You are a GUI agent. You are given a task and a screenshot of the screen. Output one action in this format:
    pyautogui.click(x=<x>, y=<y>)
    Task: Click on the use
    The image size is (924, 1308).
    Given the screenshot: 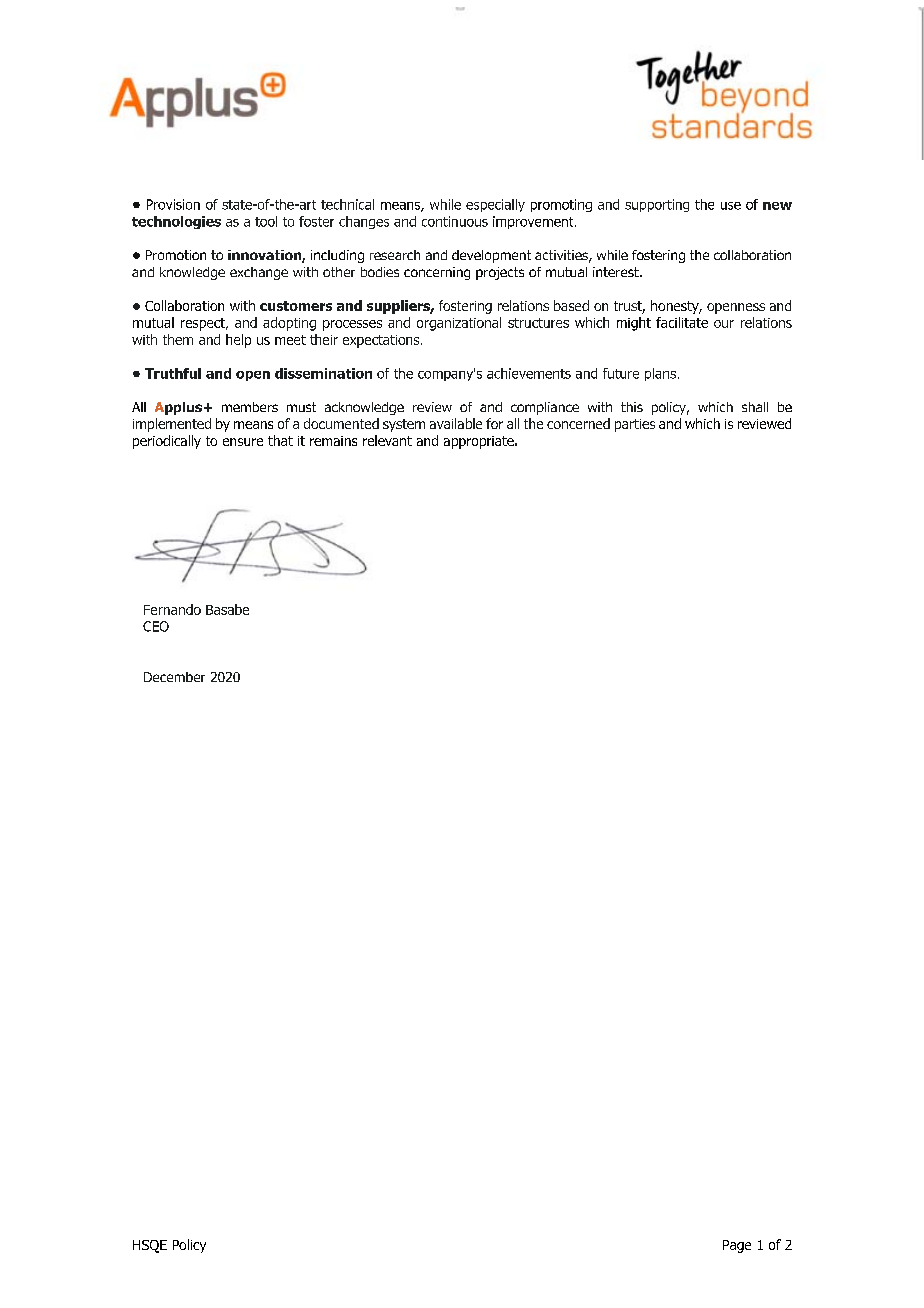 What is the action you would take?
    pyautogui.click(x=731, y=206)
